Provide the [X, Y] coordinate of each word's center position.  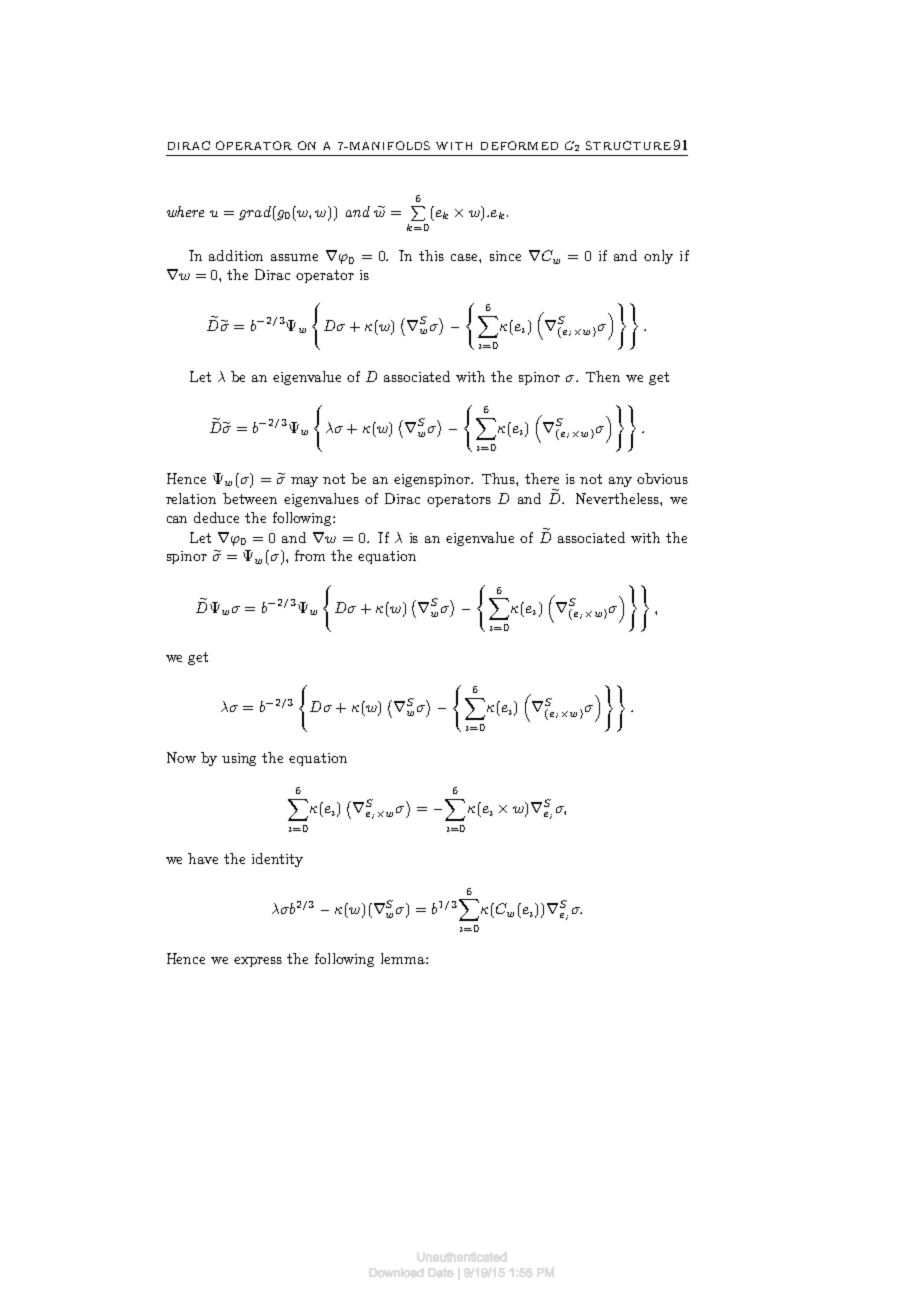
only [658, 257]
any [620, 482]
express [258, 962]
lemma [404, 958]
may [304, 482]
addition [236, 255]
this [431, 255]
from [310, 555]
